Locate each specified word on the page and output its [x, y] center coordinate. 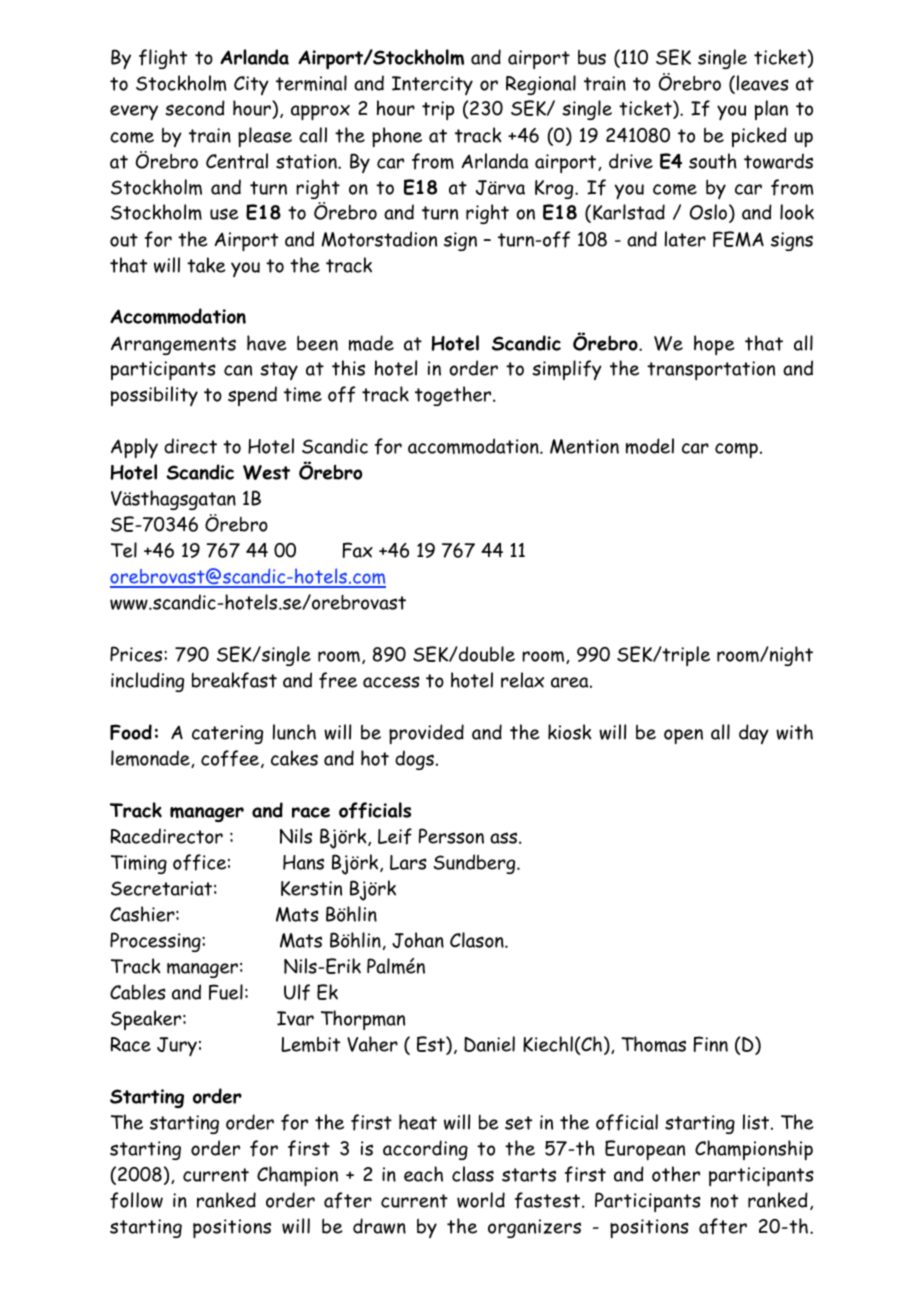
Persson [451, 836]
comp [736, 450]
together [454, 396]
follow [136, 1200]
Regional [541, 85]
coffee [231, 759]
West [266, 472]
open [683, 736]
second [195, 108]
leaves [763, 83]
